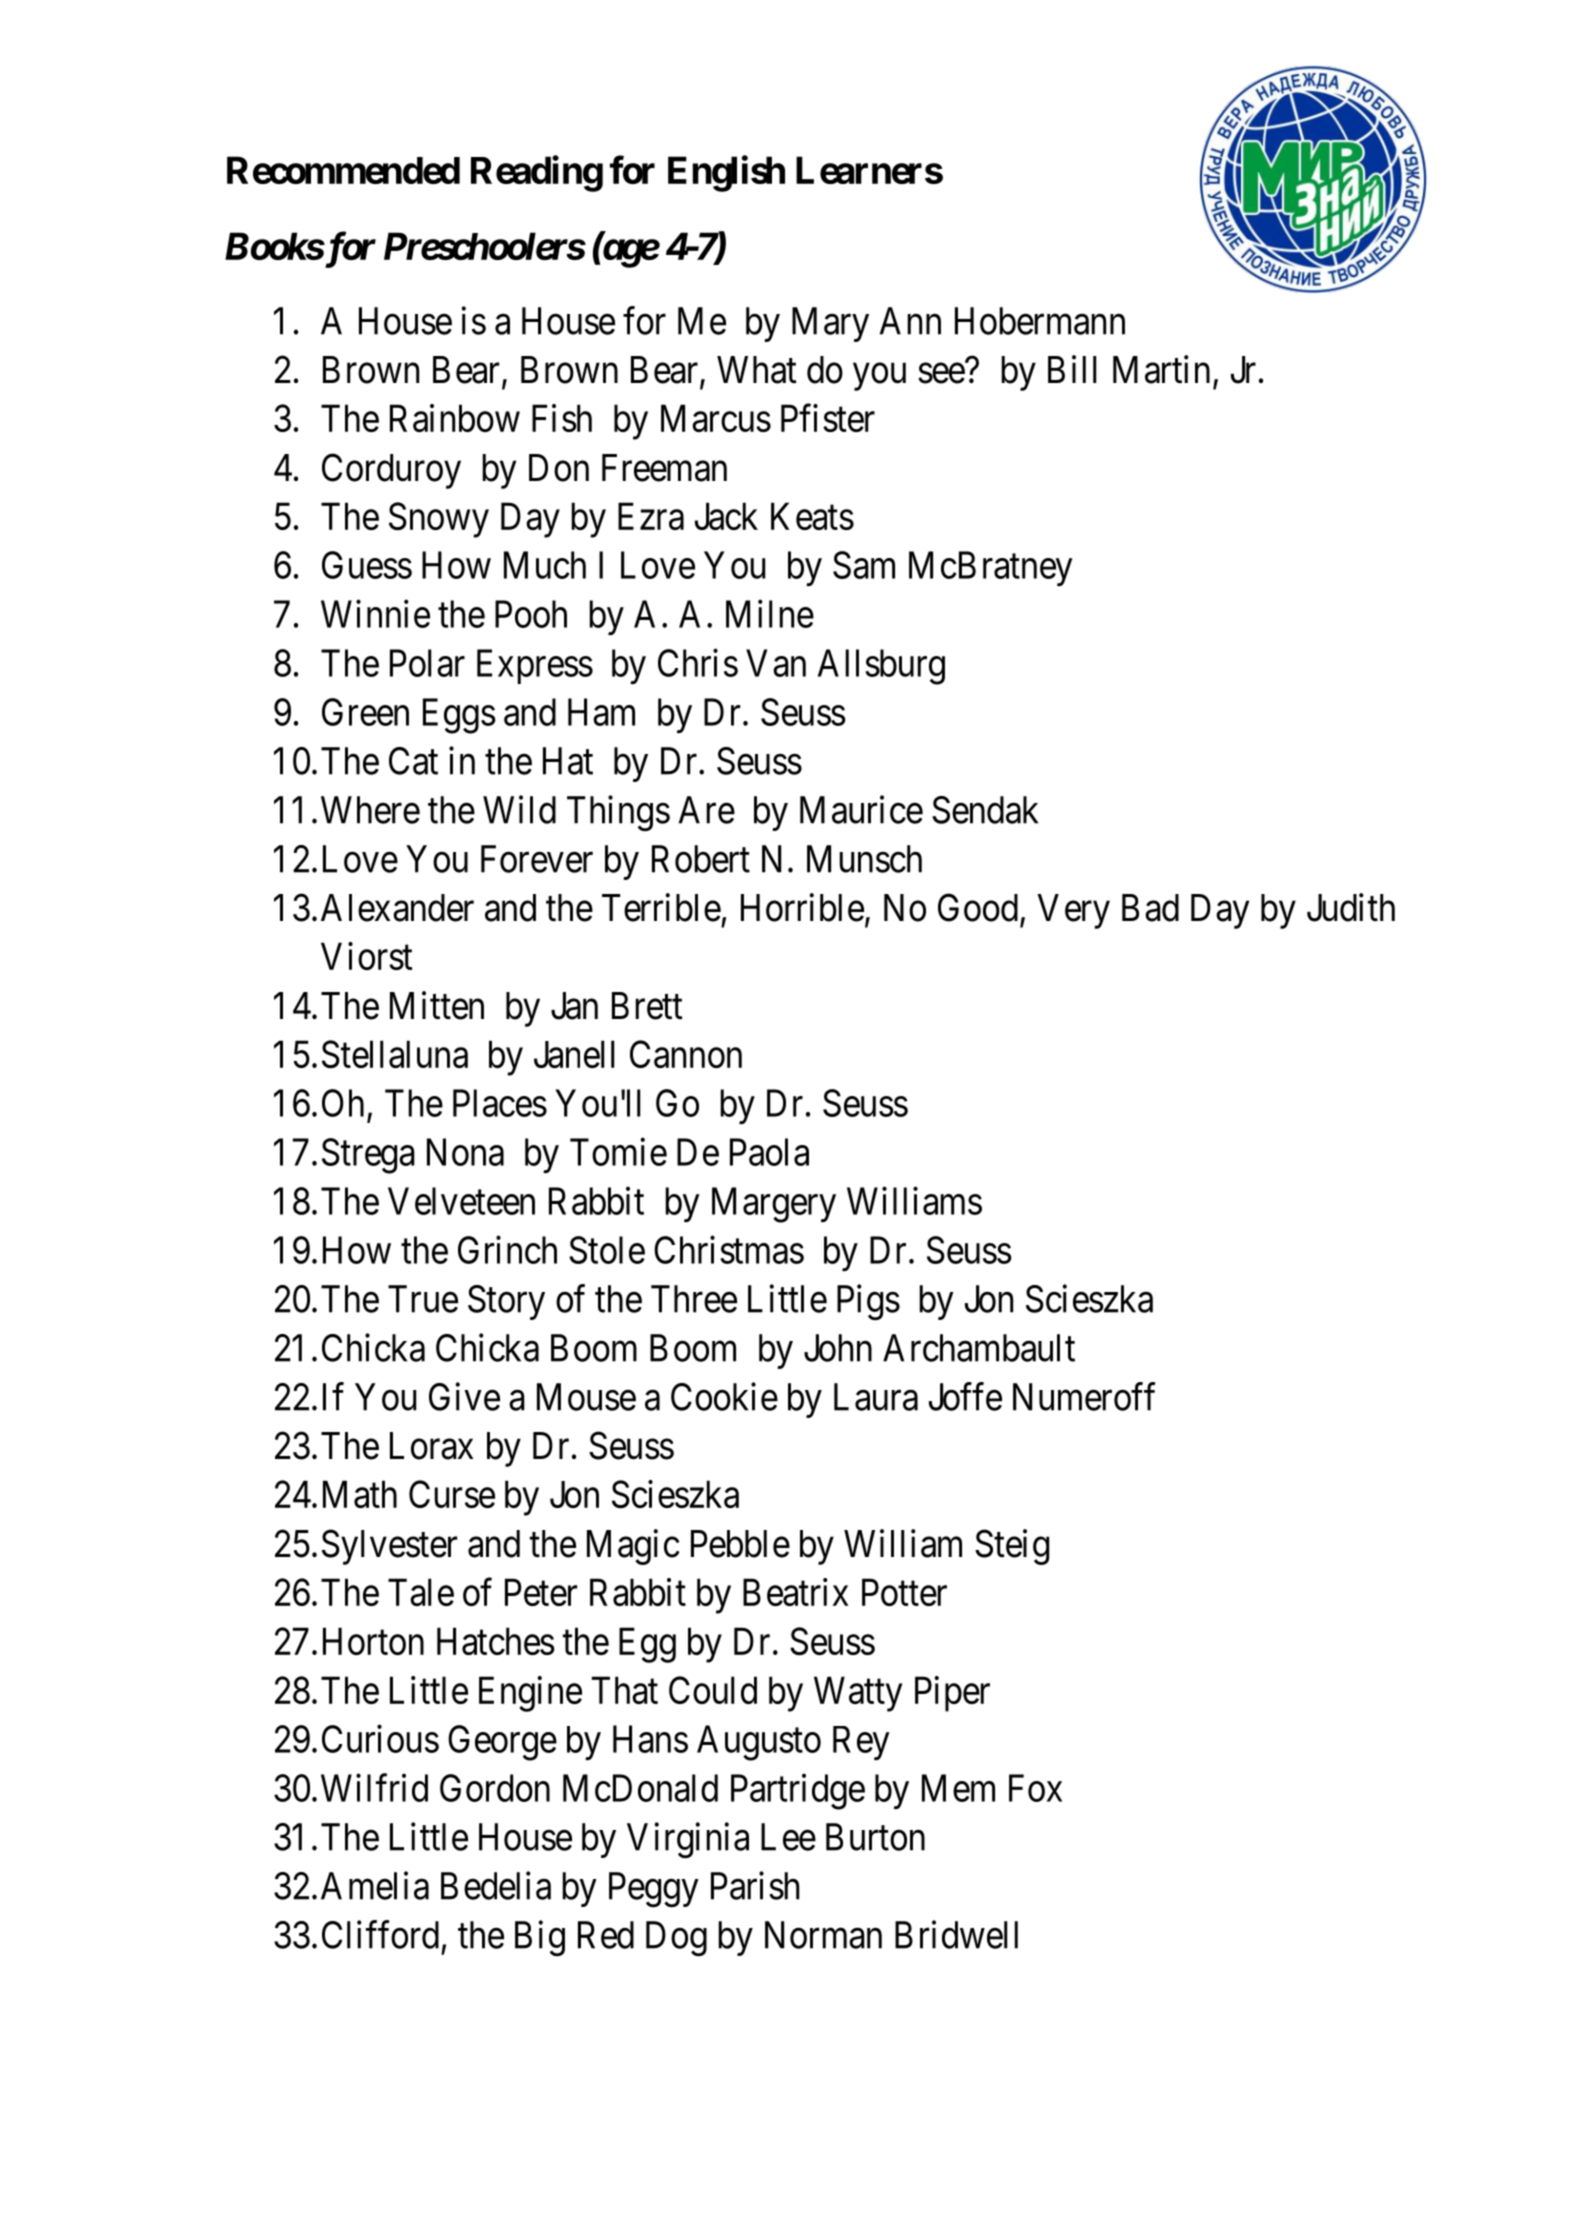 This page has height=2224, width=1573. Describe the element at coordinates (465, 1152) in the page. I see `Nona` at that location.
